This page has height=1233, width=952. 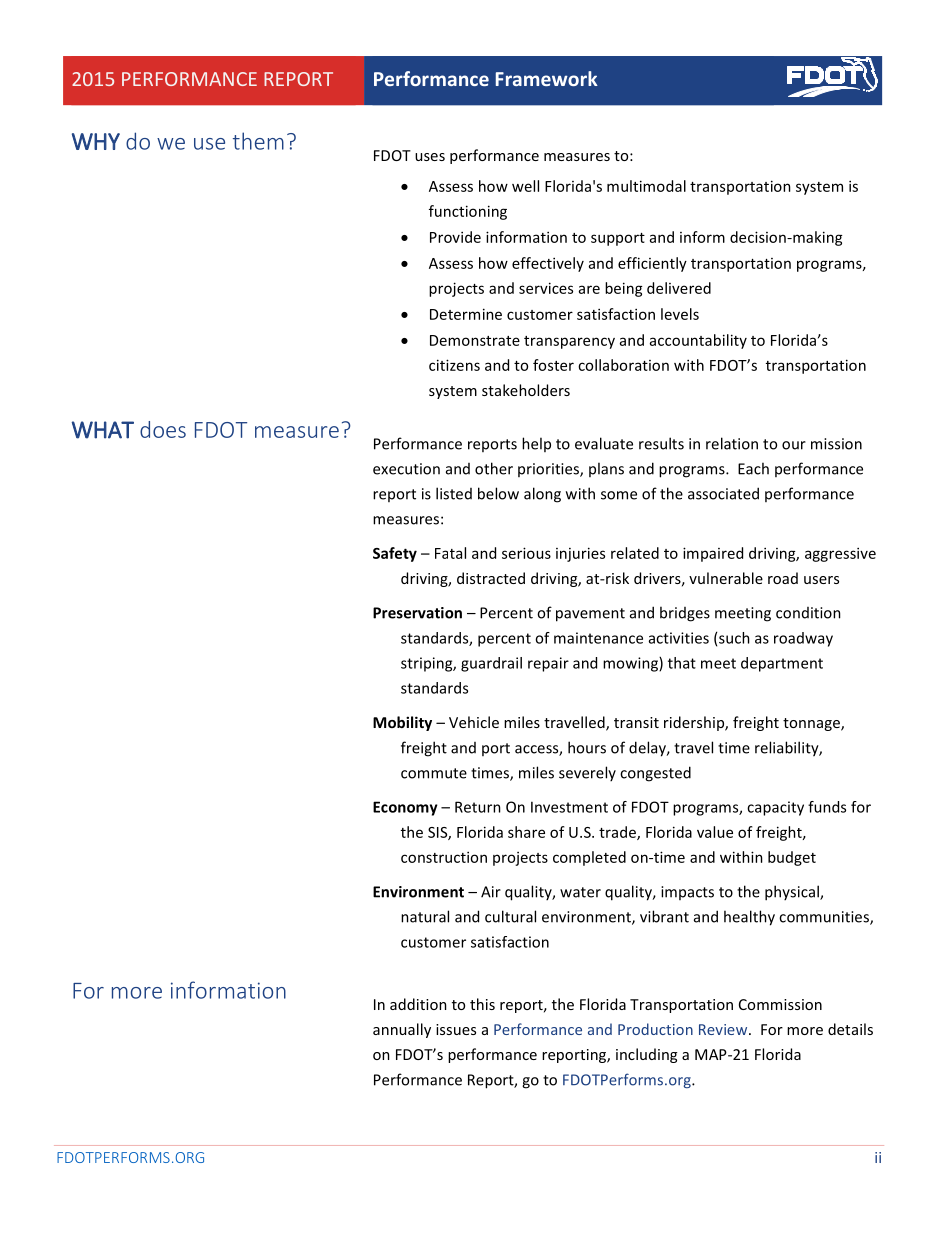 I want to click on vulnerable, so click(x=726, y=578).
